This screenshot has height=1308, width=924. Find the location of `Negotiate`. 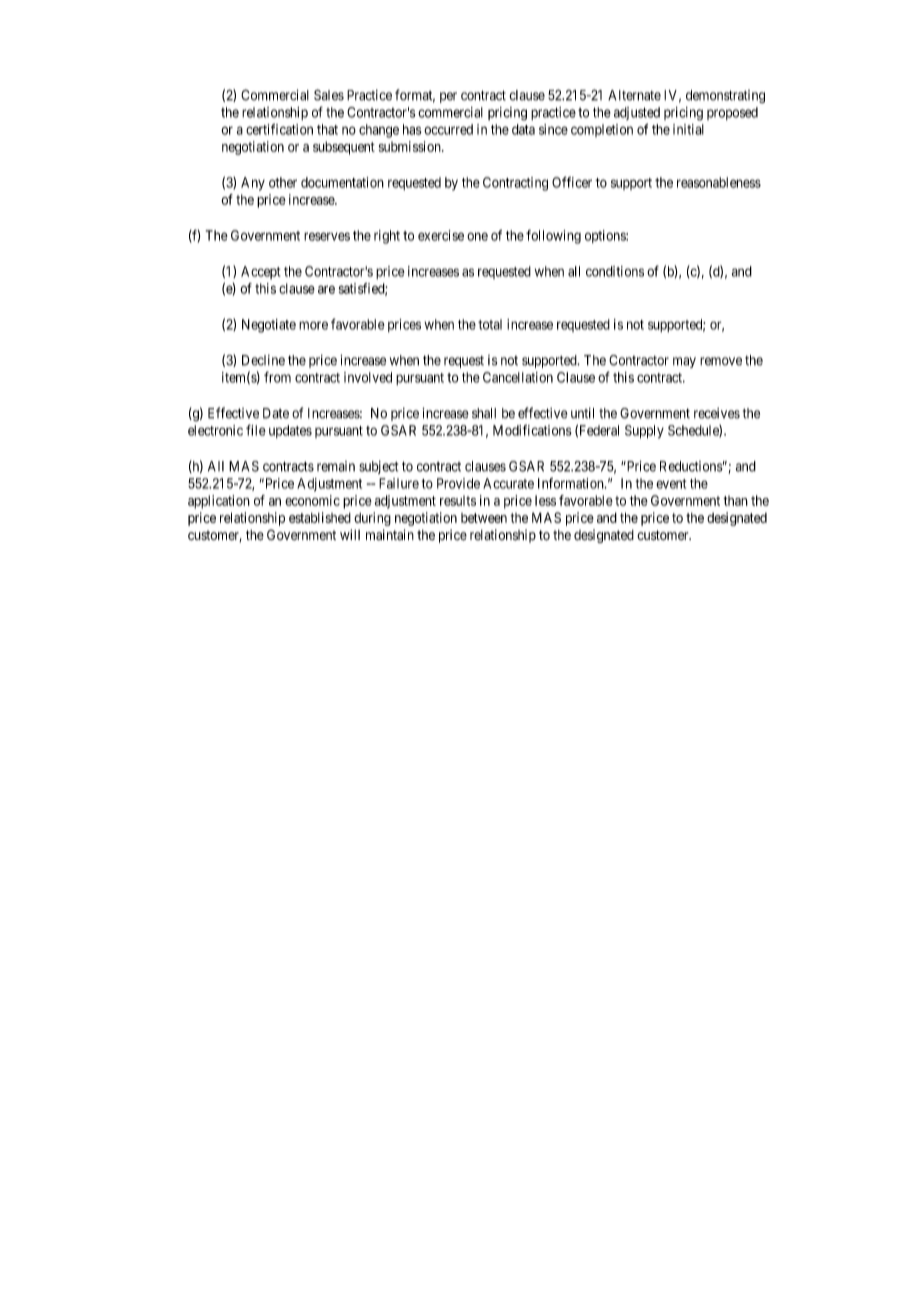

Negotiate is located at coordinates (269, 326).
